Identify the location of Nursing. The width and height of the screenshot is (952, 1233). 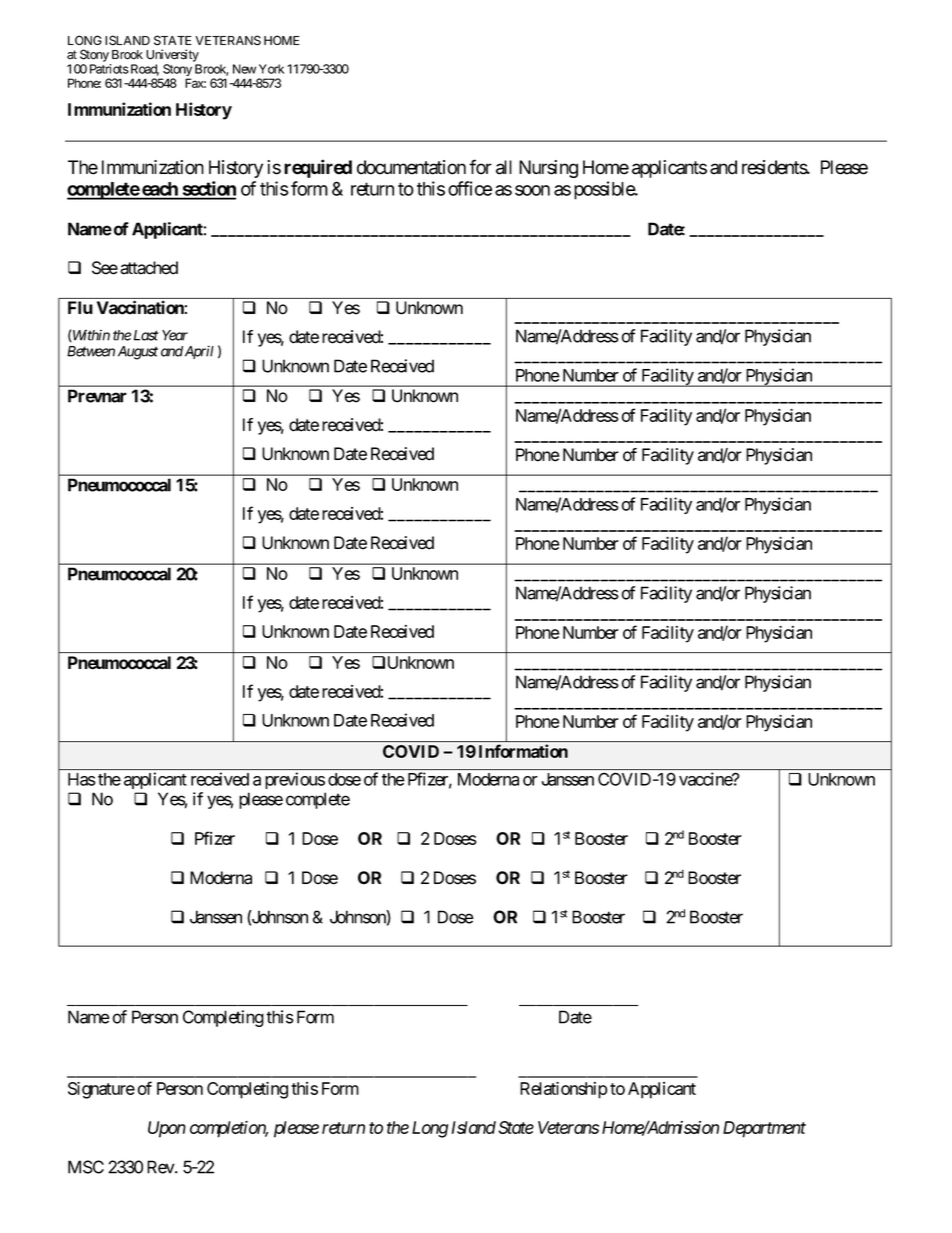
(548, 169).
